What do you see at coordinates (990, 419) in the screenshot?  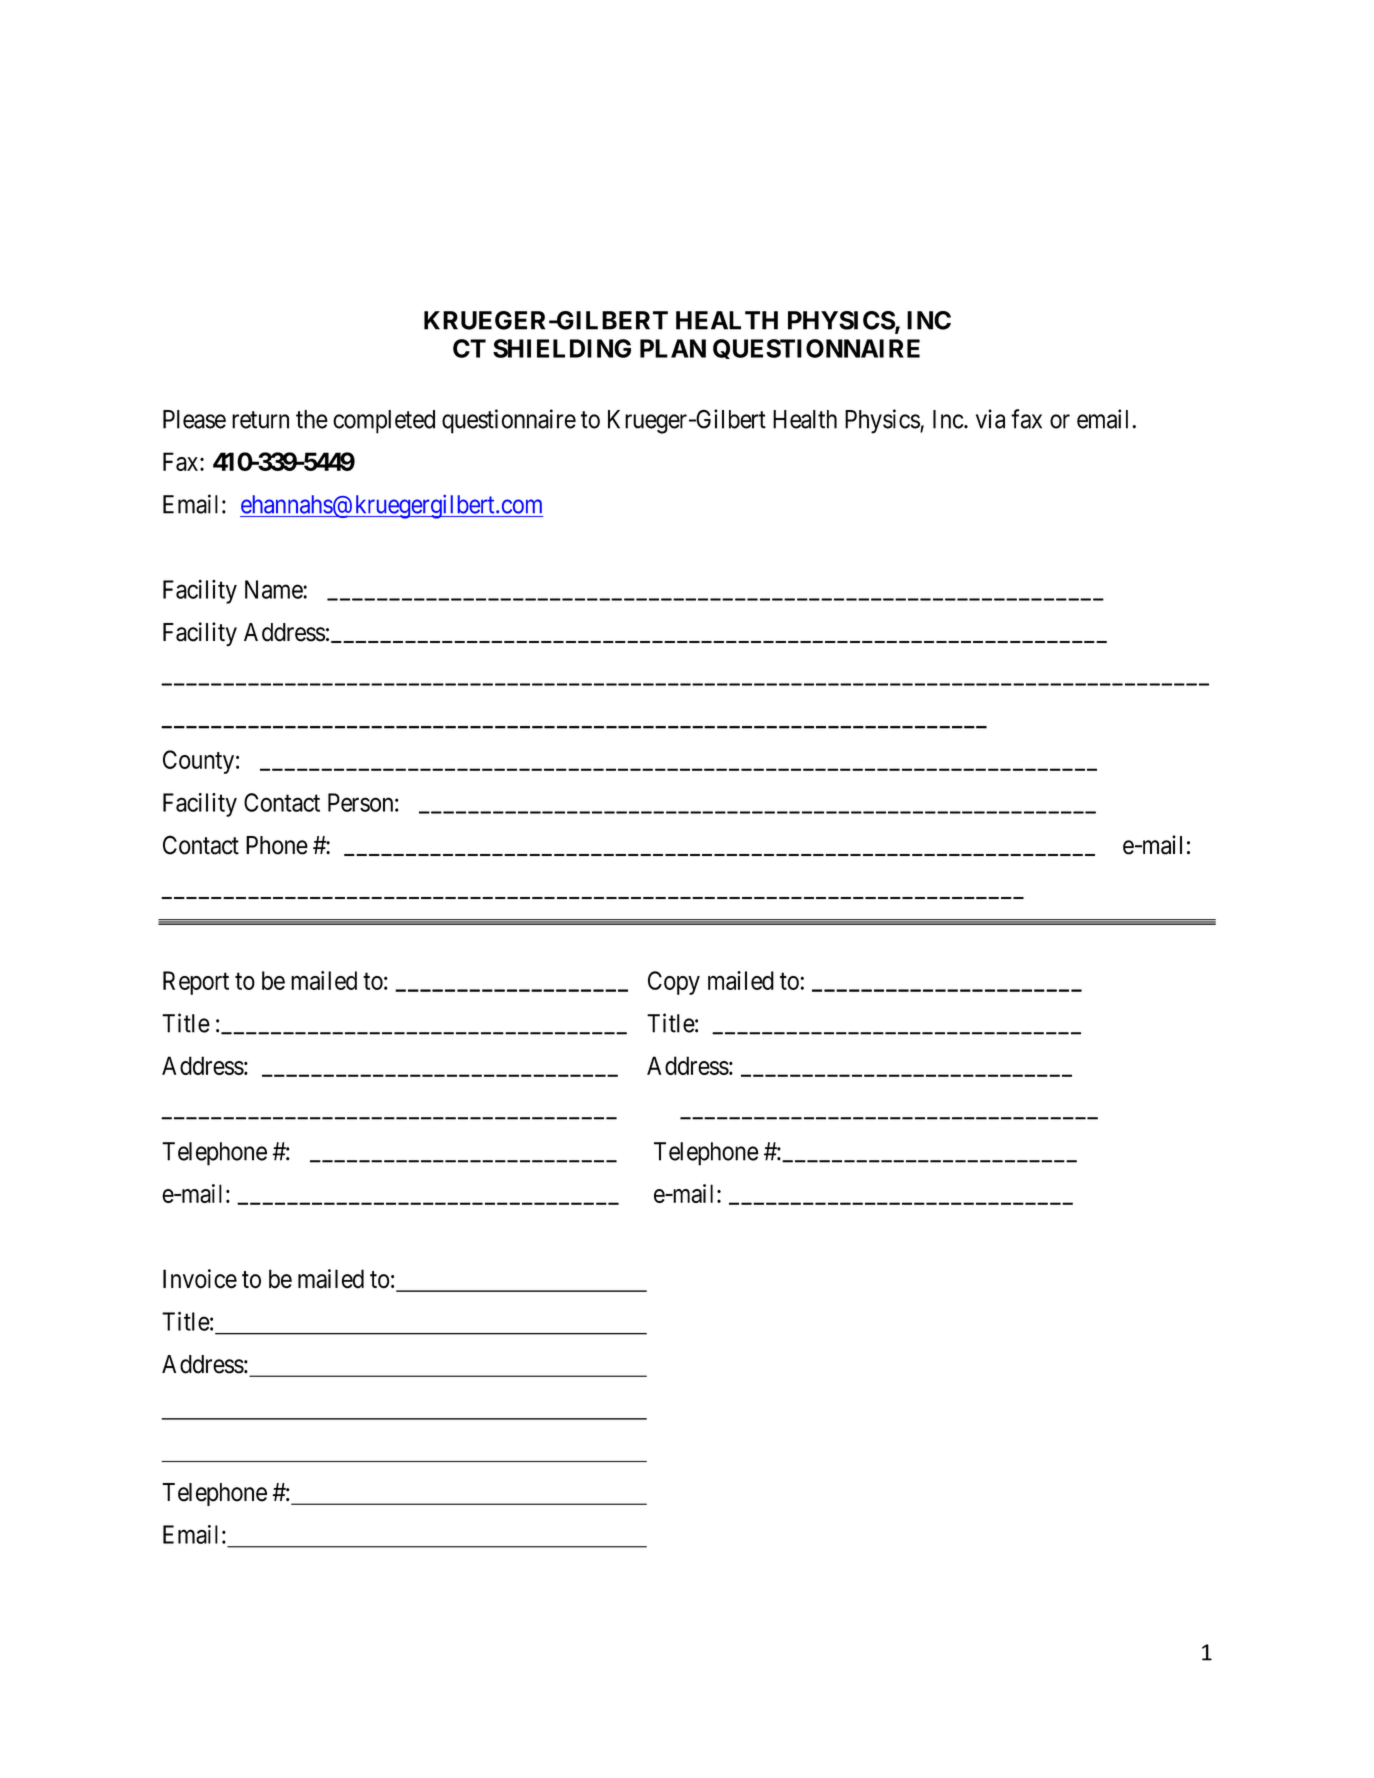 I see `via` at bounding box center [990, 419].
